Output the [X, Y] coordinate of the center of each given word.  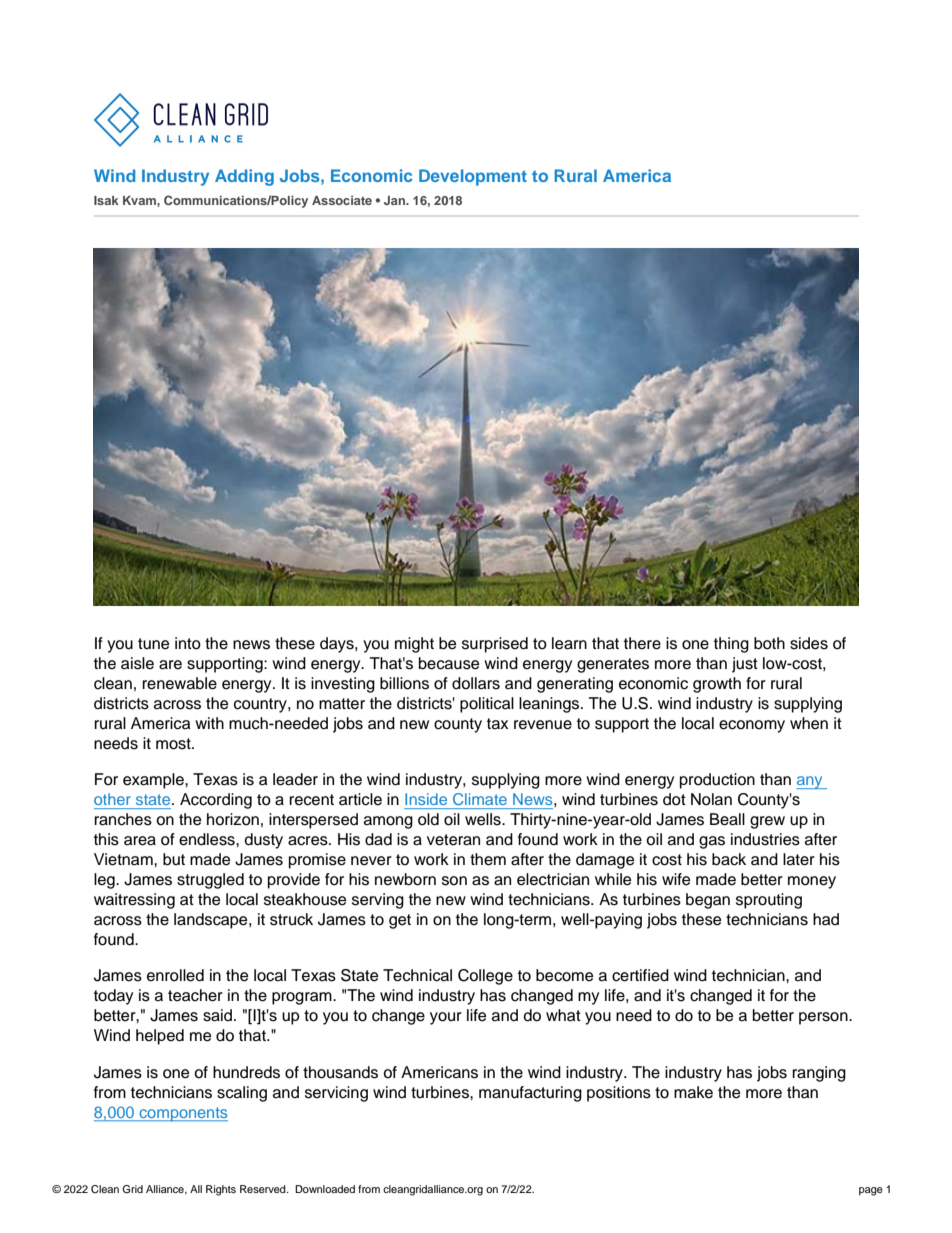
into [188, 643]
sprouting [769, 901]
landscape [212, 921]
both [769, 643]
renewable [179, 683]
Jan [396, 200]
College [485, 977]
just [745, 665]
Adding [244, 177]
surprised [495, 645]
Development [473, 177]
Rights [221, 1190]
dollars [476, 683]
